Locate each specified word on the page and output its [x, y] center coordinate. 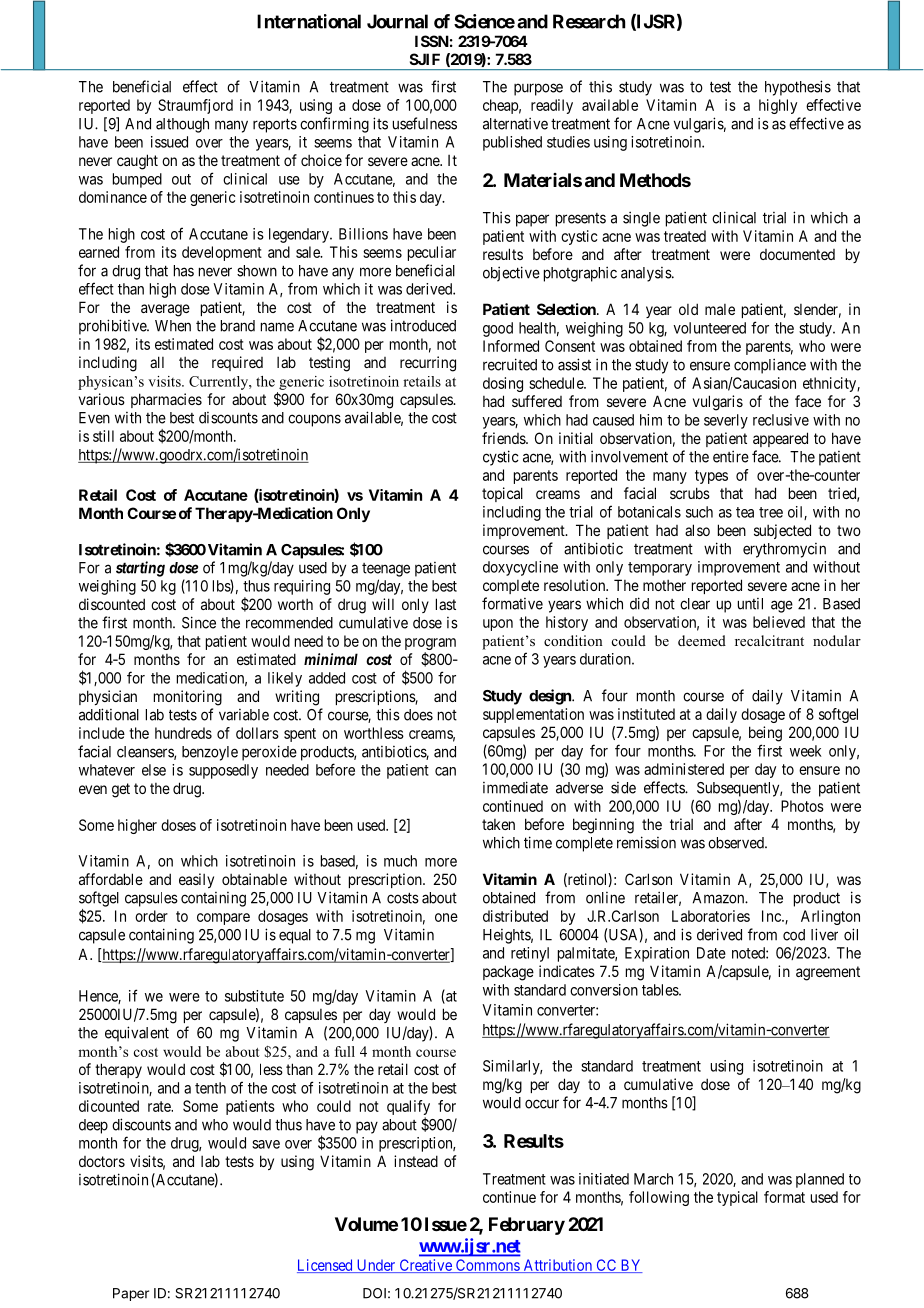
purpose [538, 89]
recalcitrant [769, 640]
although [182, 125]
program [430, 645]
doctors [102, 1161]
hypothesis [798, 88]
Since [199, 622]
